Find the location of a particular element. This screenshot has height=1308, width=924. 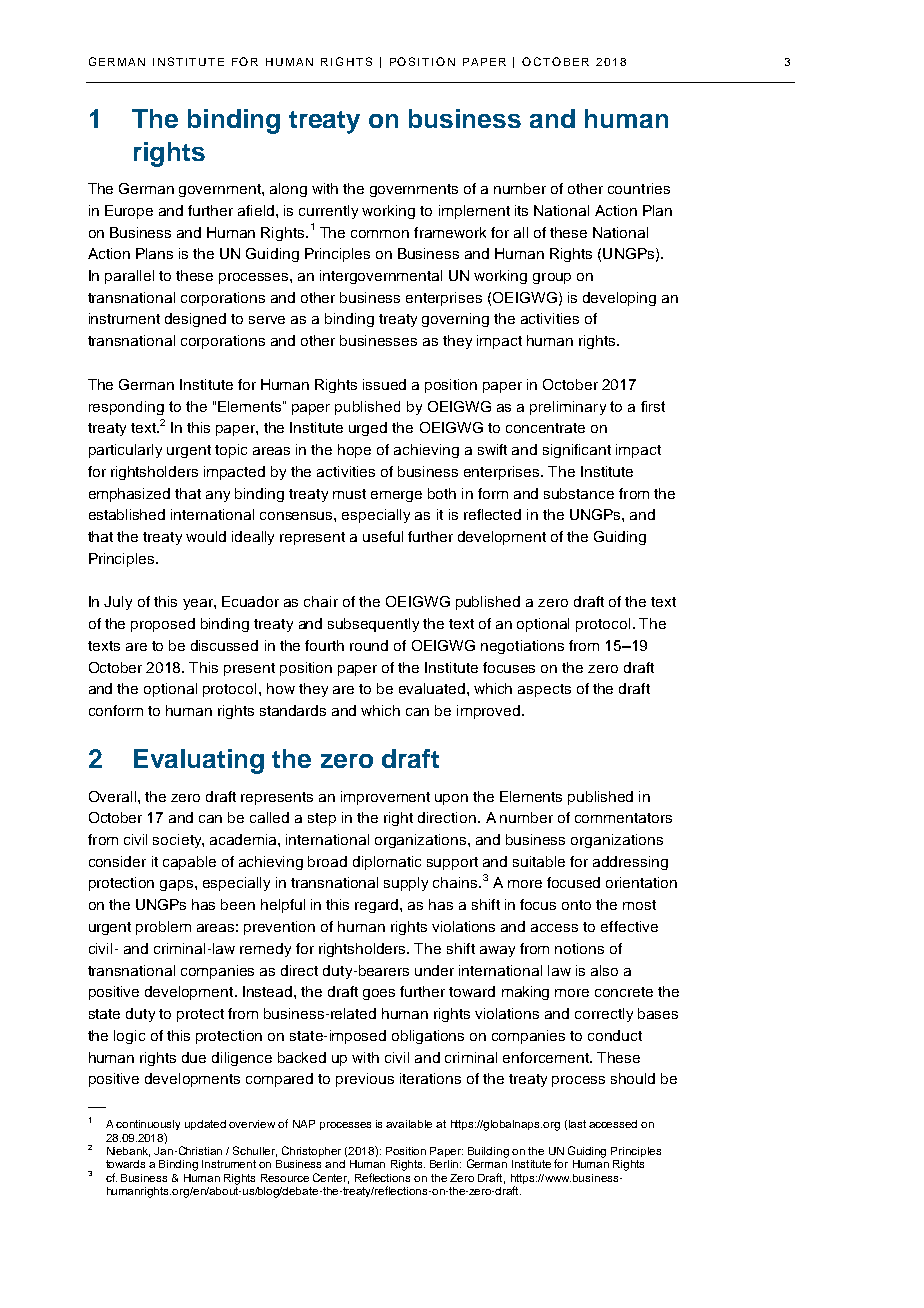

problem is located at coordinates (163, 928).
